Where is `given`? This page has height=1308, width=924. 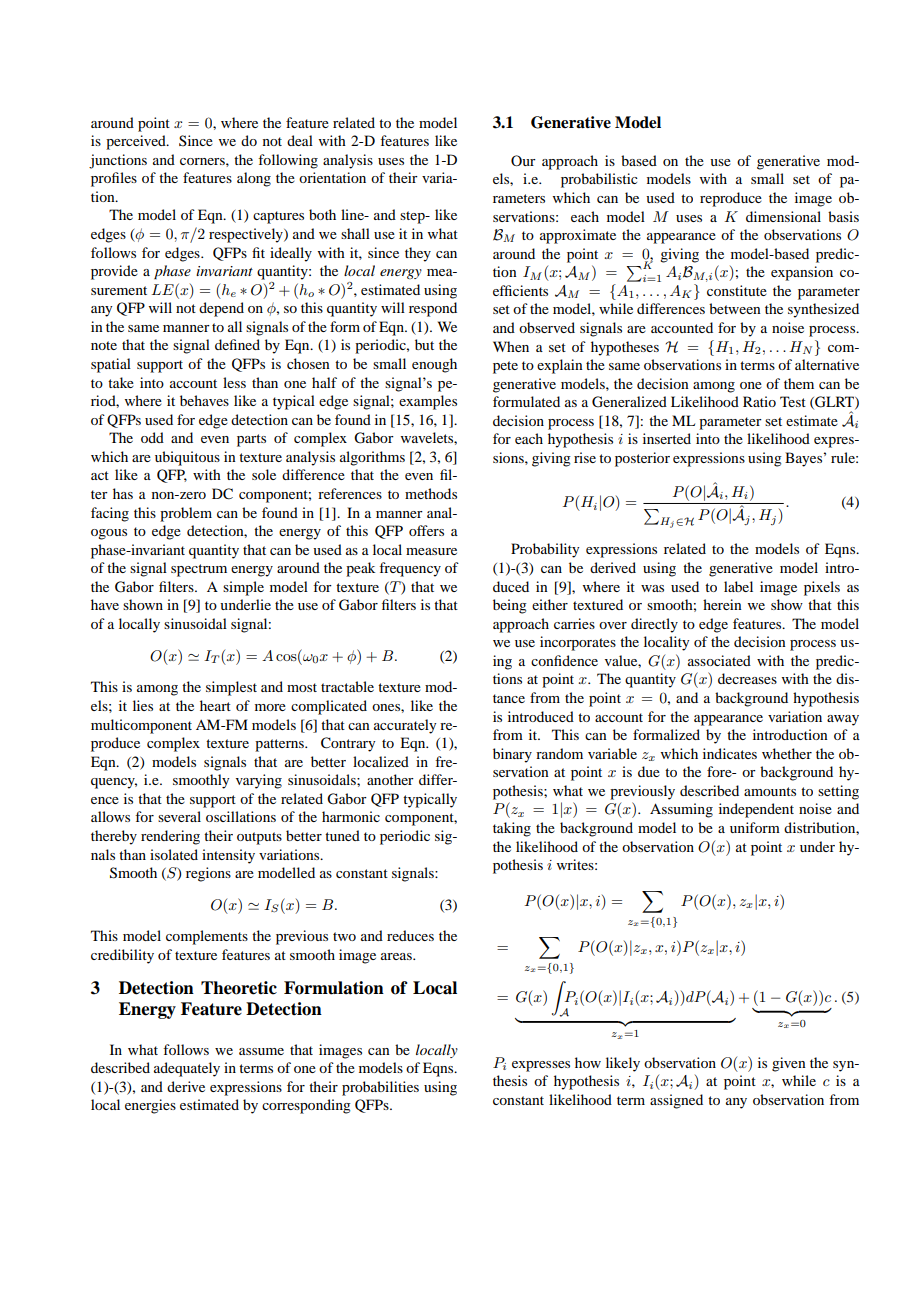
given is located at coordinates (789, 1064).
